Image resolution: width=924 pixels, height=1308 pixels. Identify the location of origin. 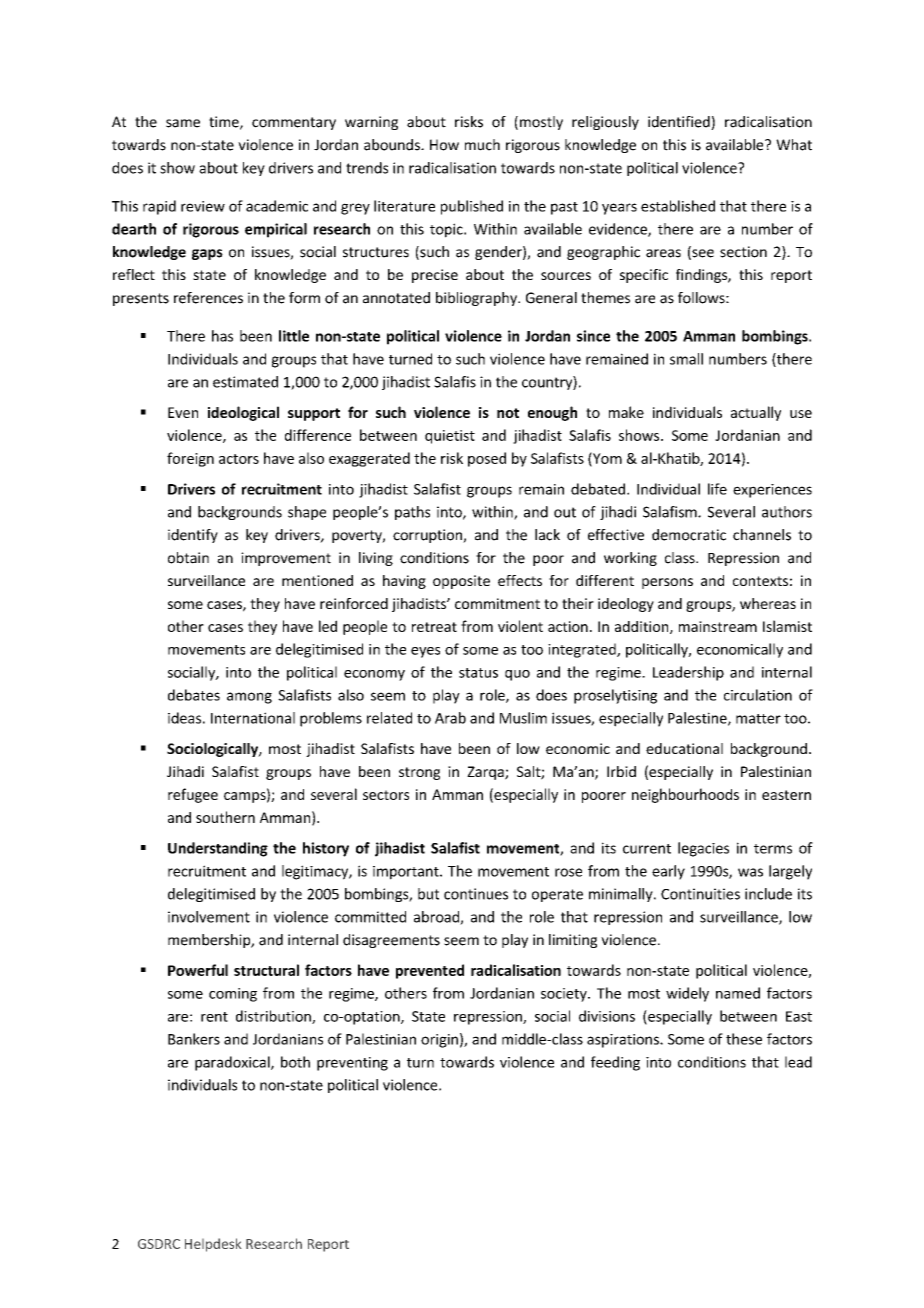
(439, 1041).
